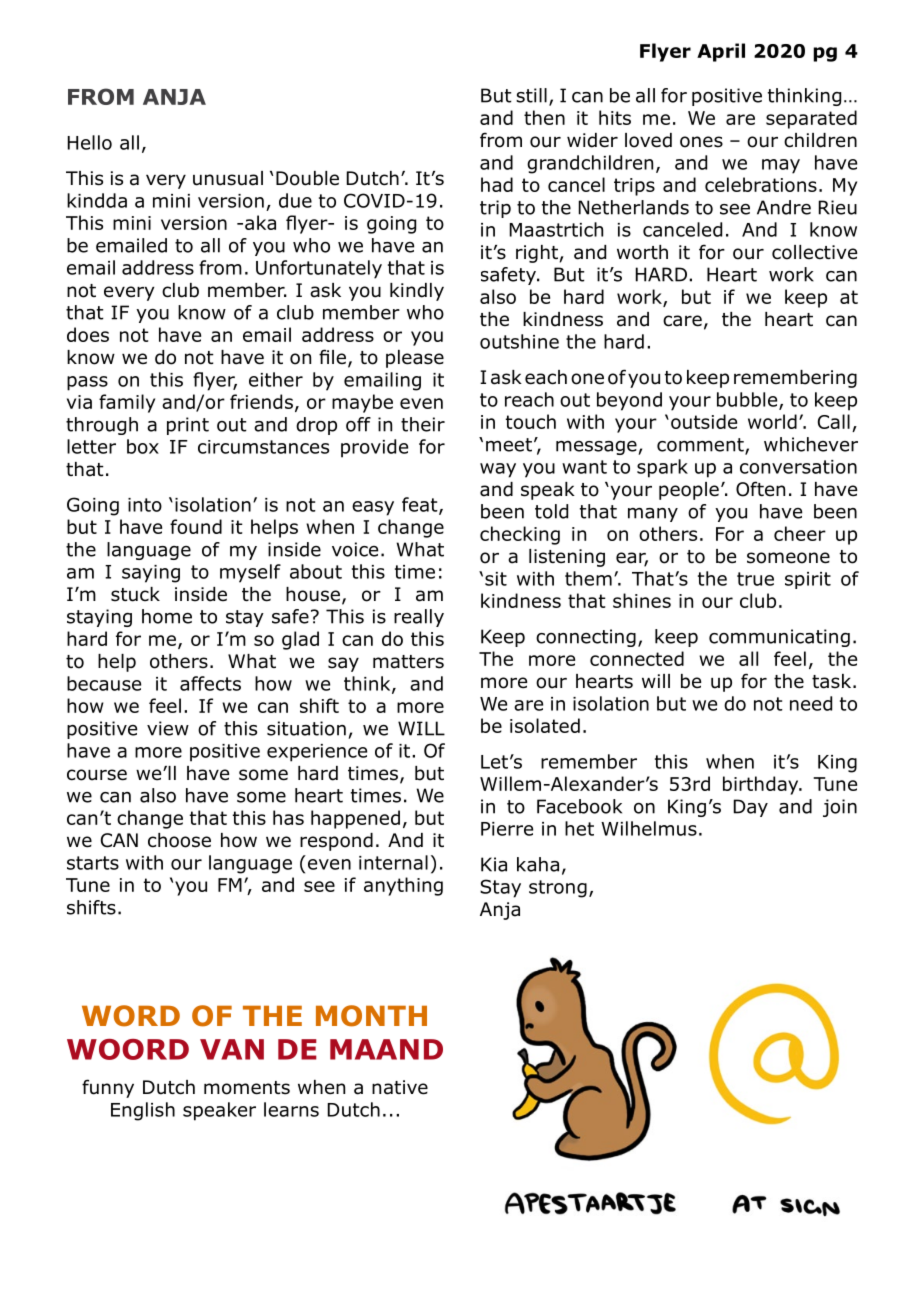 The width and height of the page is (924, 1308). I want to click on English, so click(143, 1111).
